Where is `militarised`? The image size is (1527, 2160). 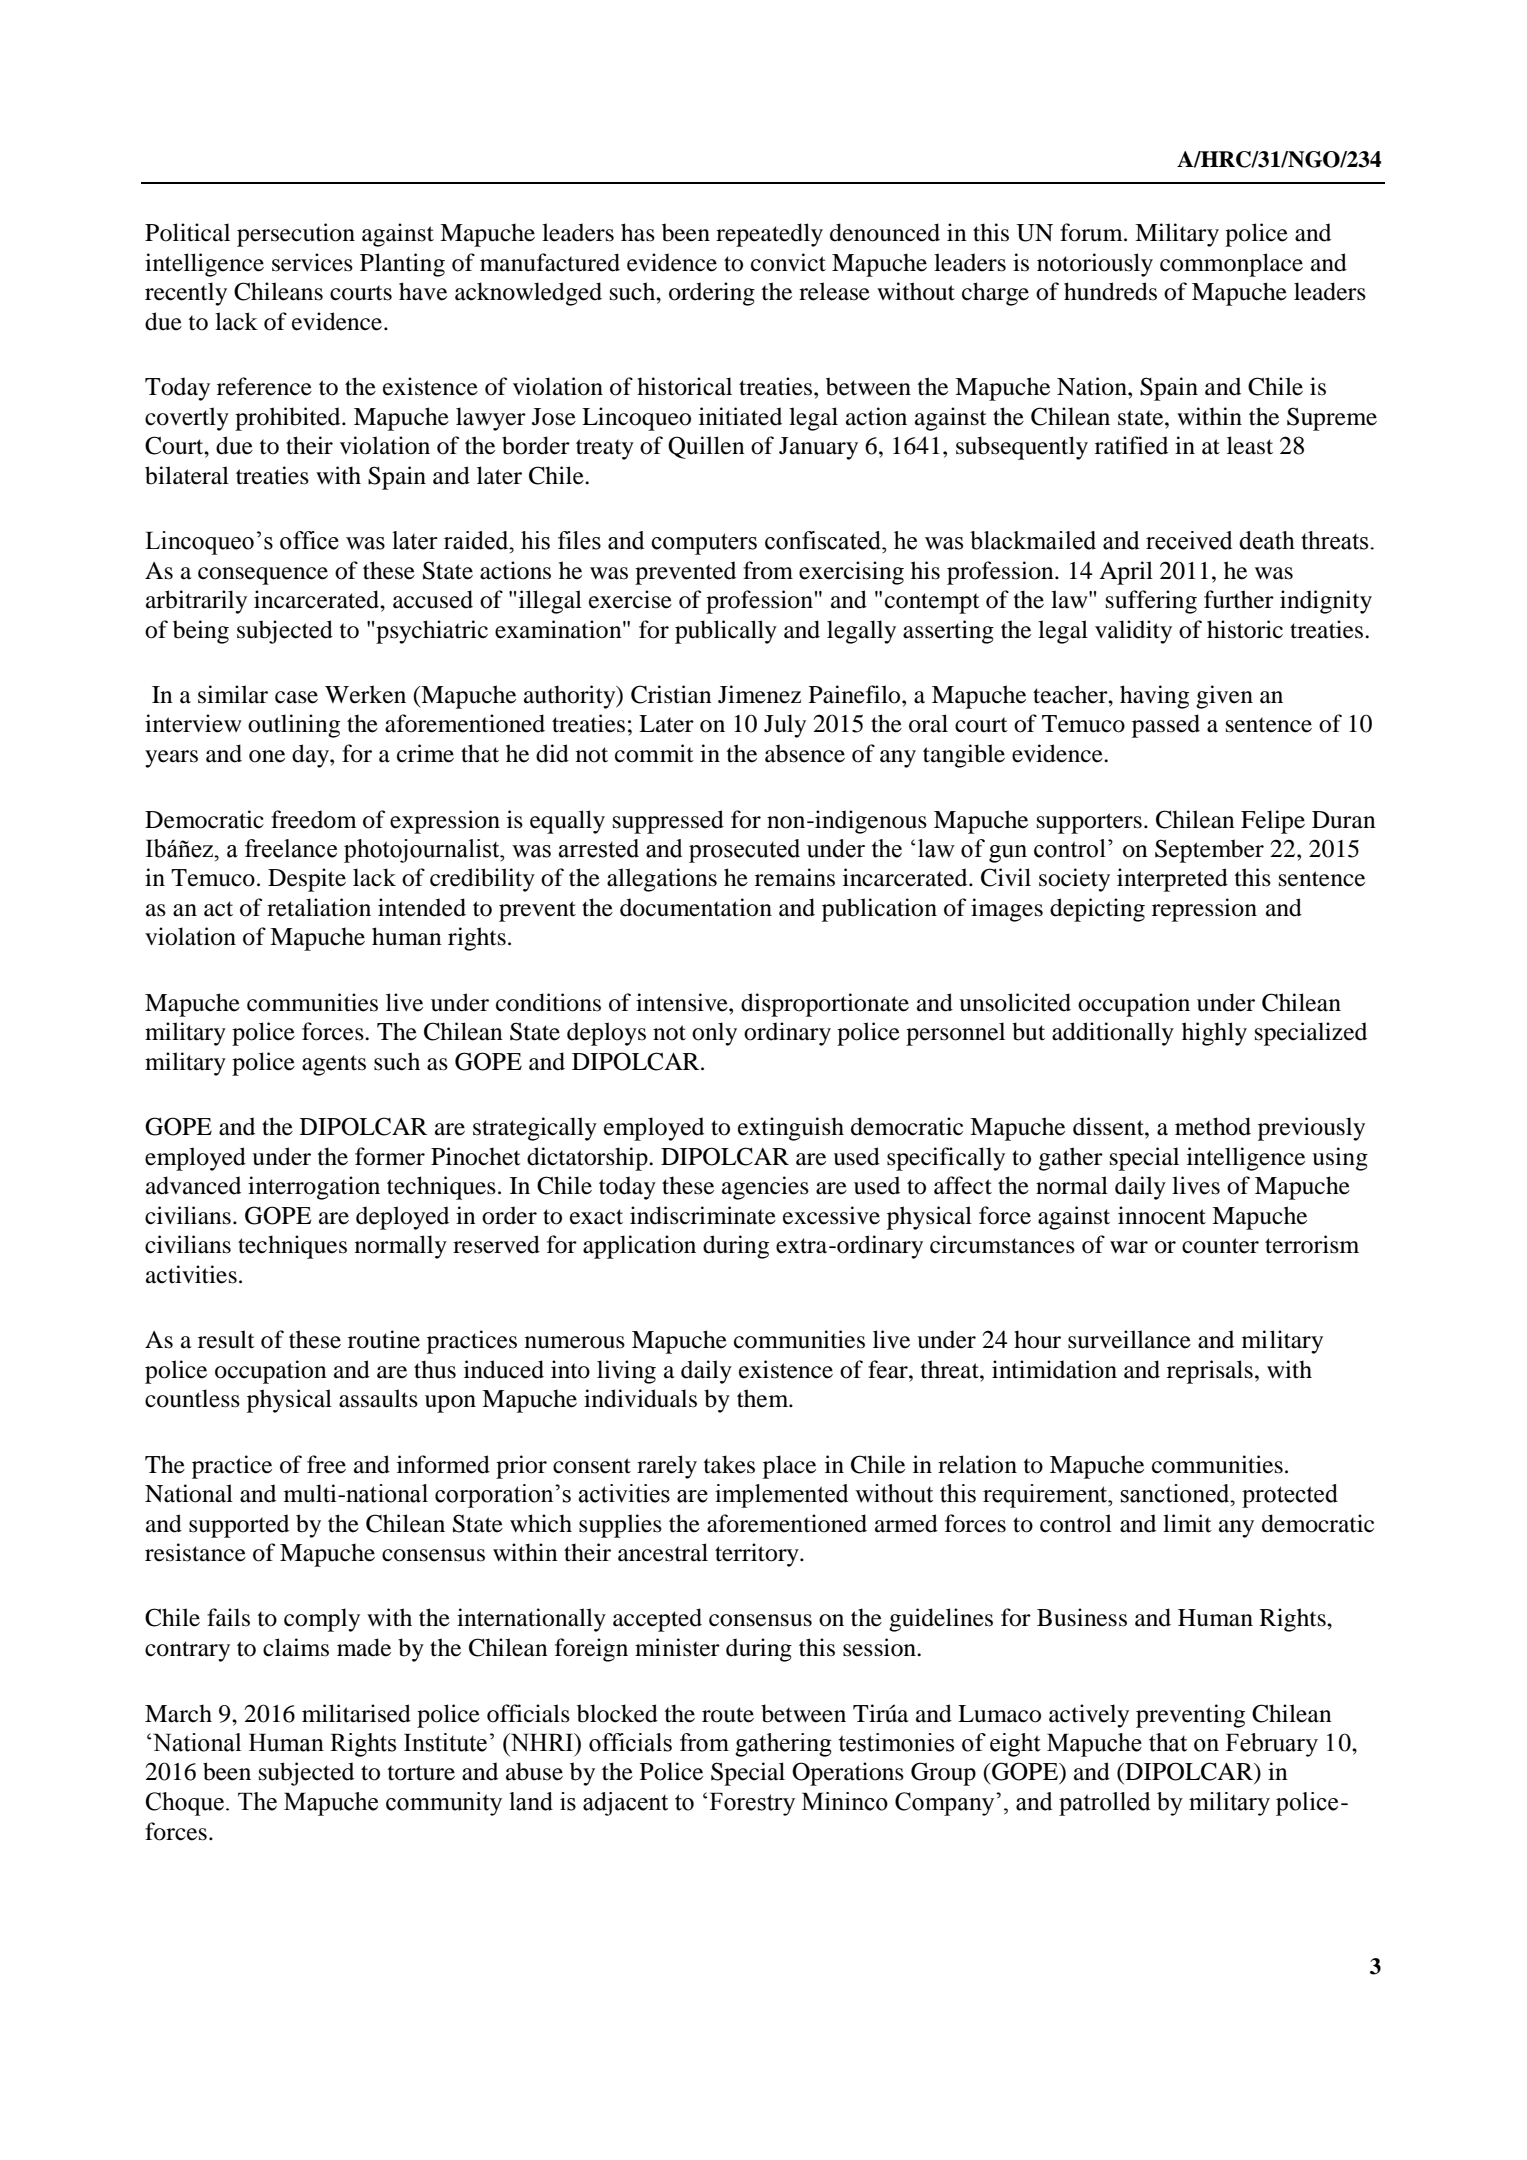 militarised is located at coordinates (356, 1713).
